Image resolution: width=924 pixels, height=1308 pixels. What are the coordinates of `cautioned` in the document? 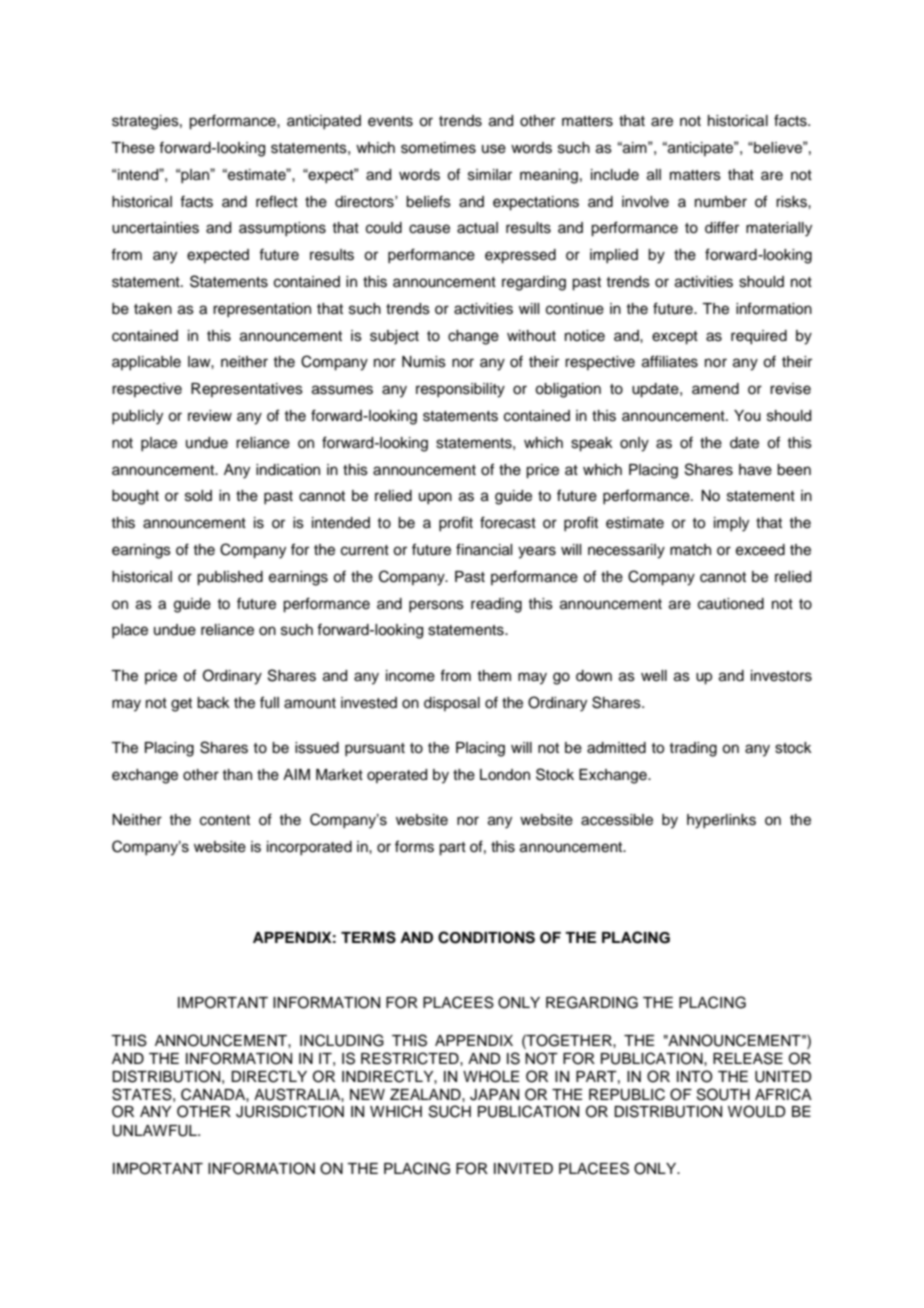 It's located at (731, 604).
